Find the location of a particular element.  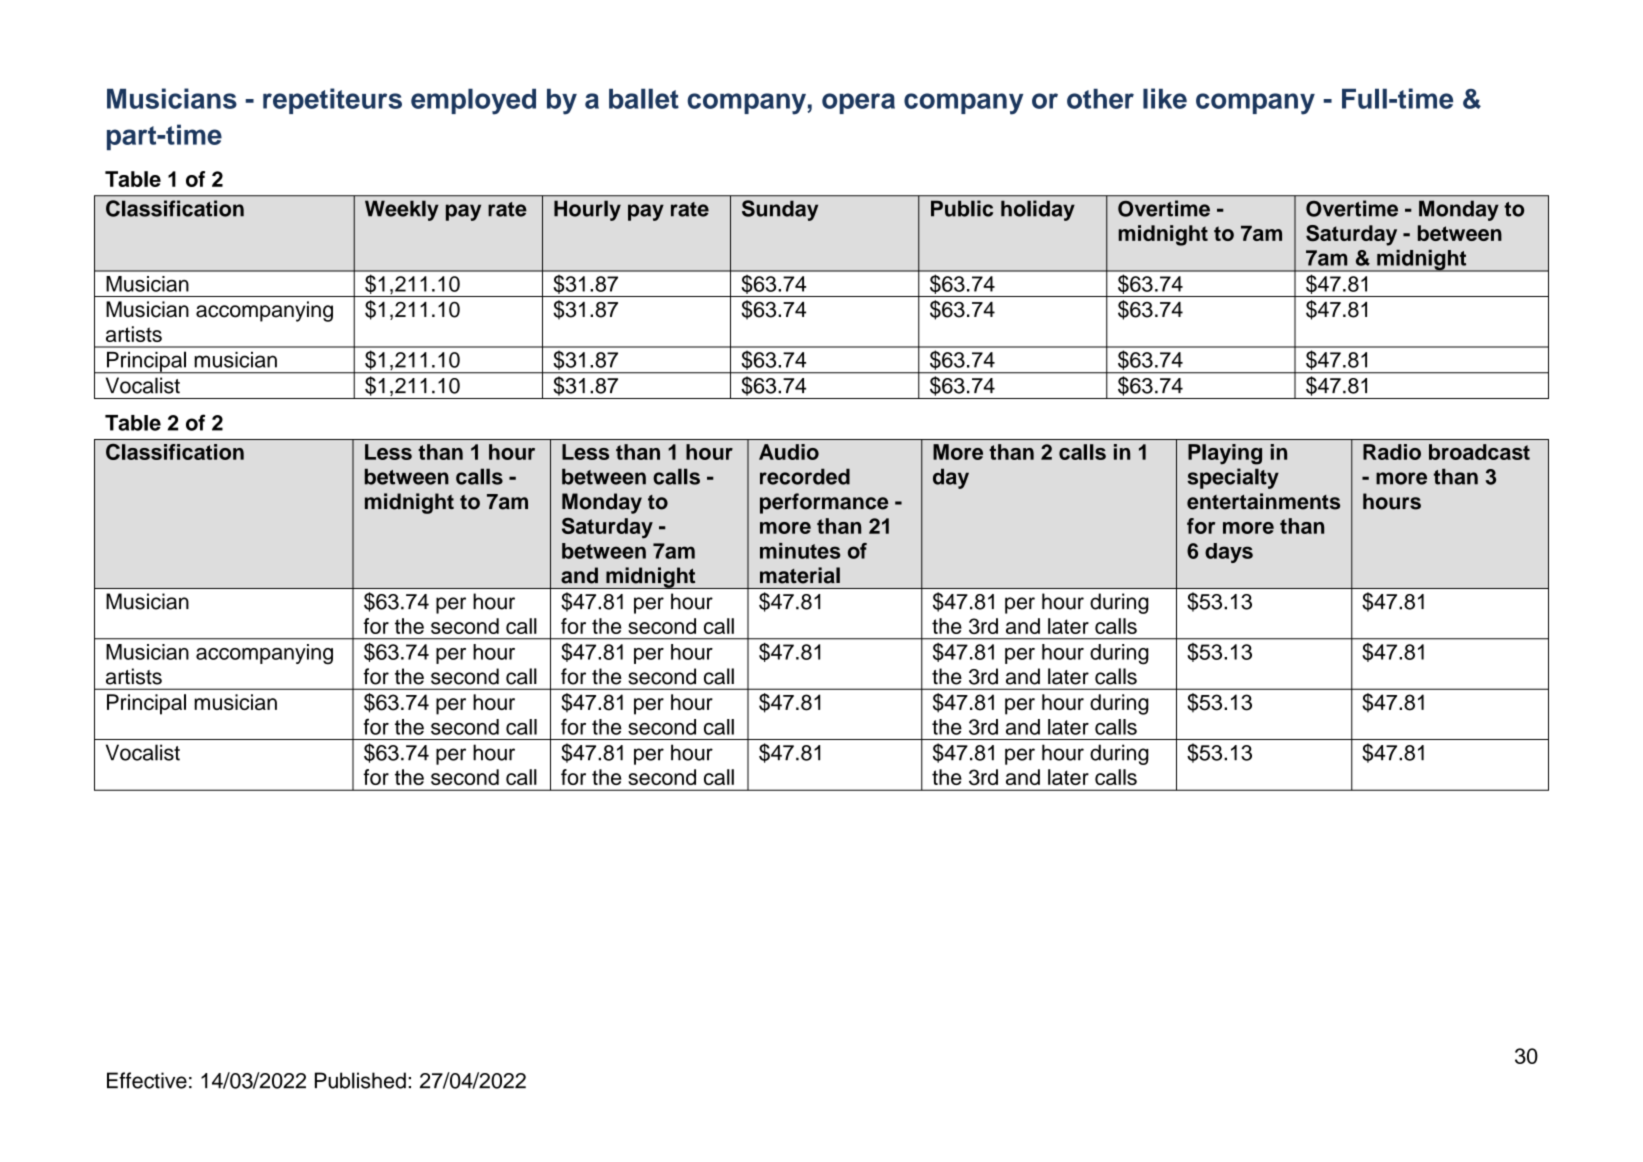

Effective is located at coordinates (147, 1080).
